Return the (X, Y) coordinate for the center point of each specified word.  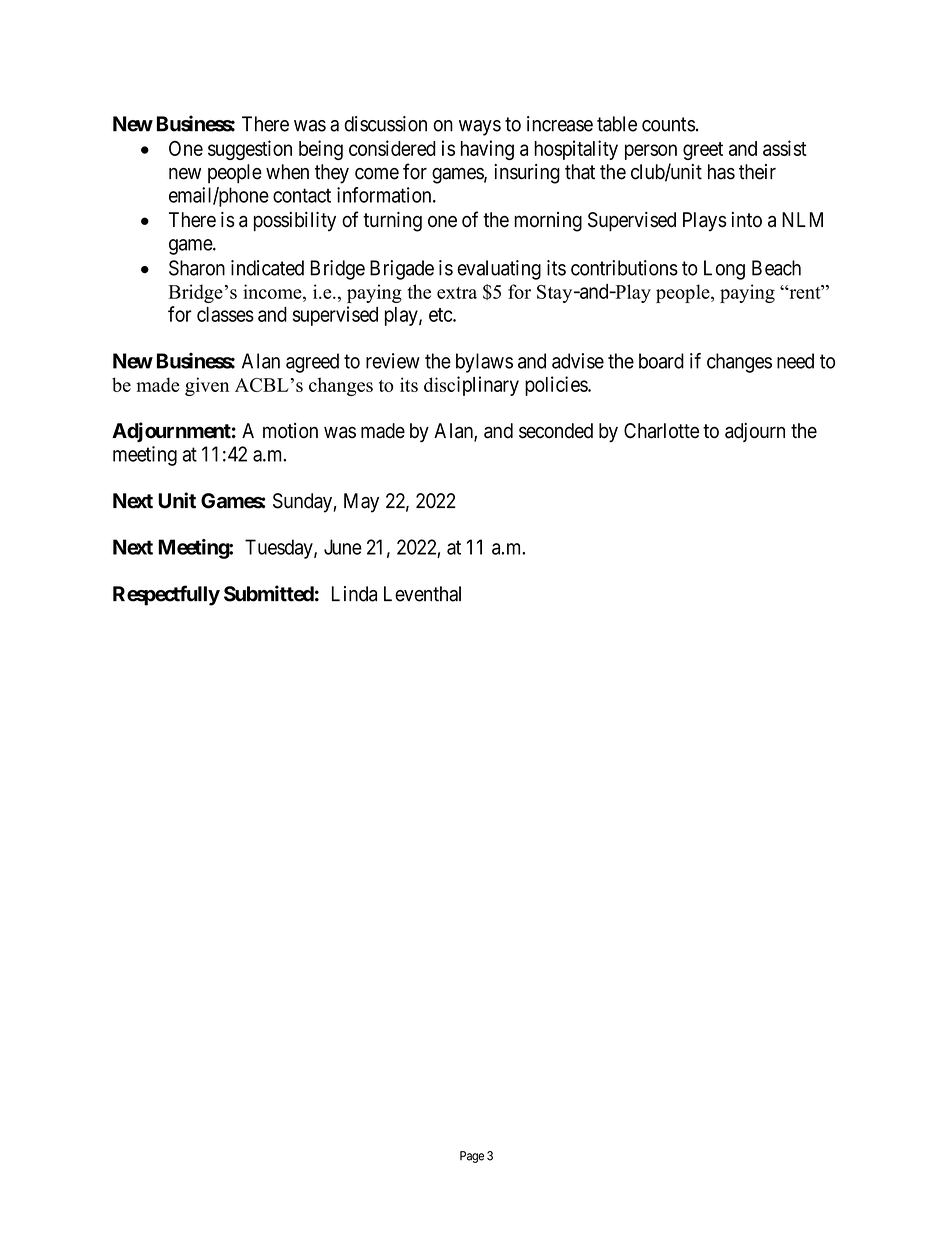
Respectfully (166, 595)
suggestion (250, 150)
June (343, 547)
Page (472, 1157)
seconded (556, 431)
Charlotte (661, 431)
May (361, 503)
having (487, 150)
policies (557, 386)
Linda (354, 594)
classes (225, 314)
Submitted (269, 593)
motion (290, 431)
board (661, 361)
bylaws (484, 363)
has (721, 172)
